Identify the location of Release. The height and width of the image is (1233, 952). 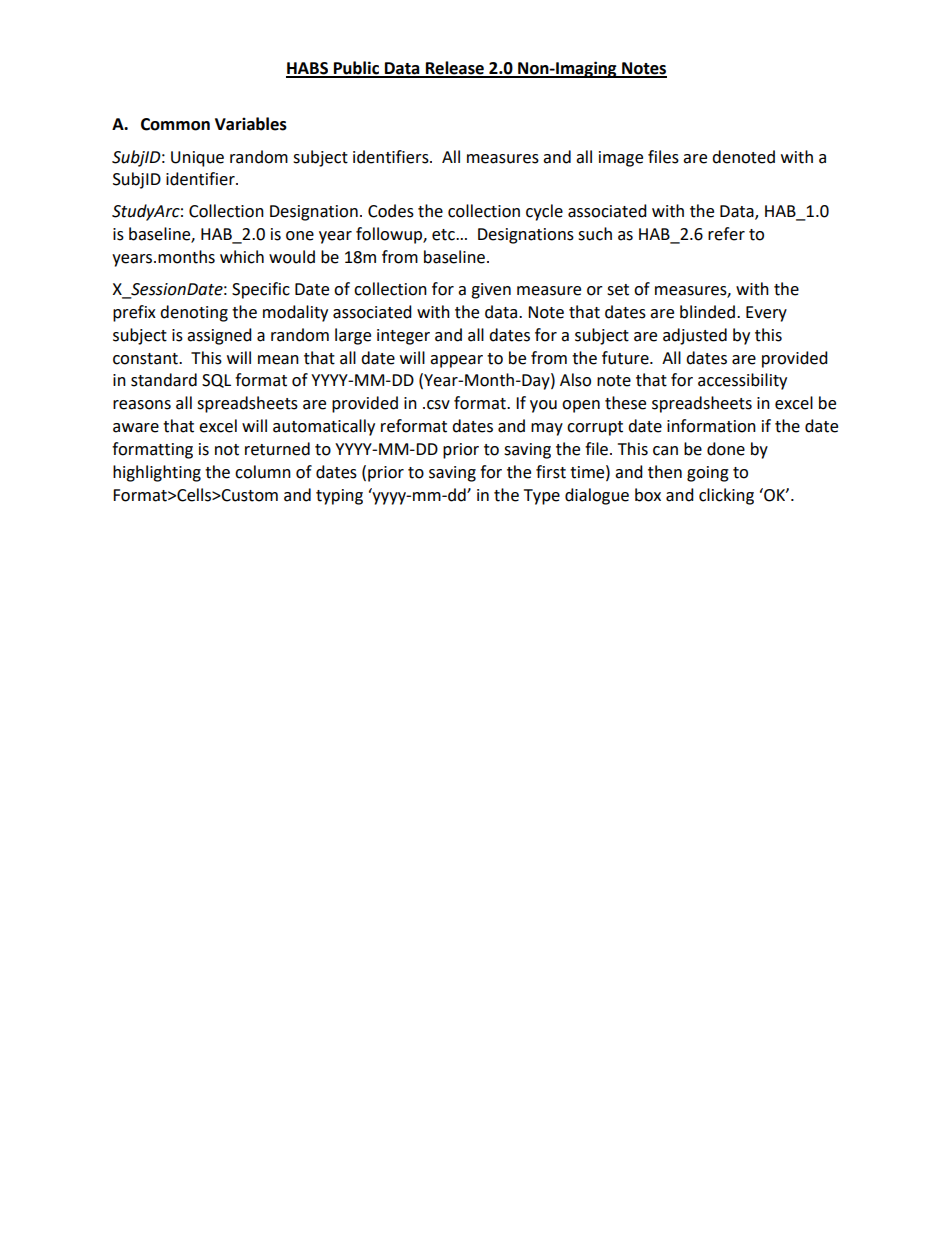
(455, 69).
